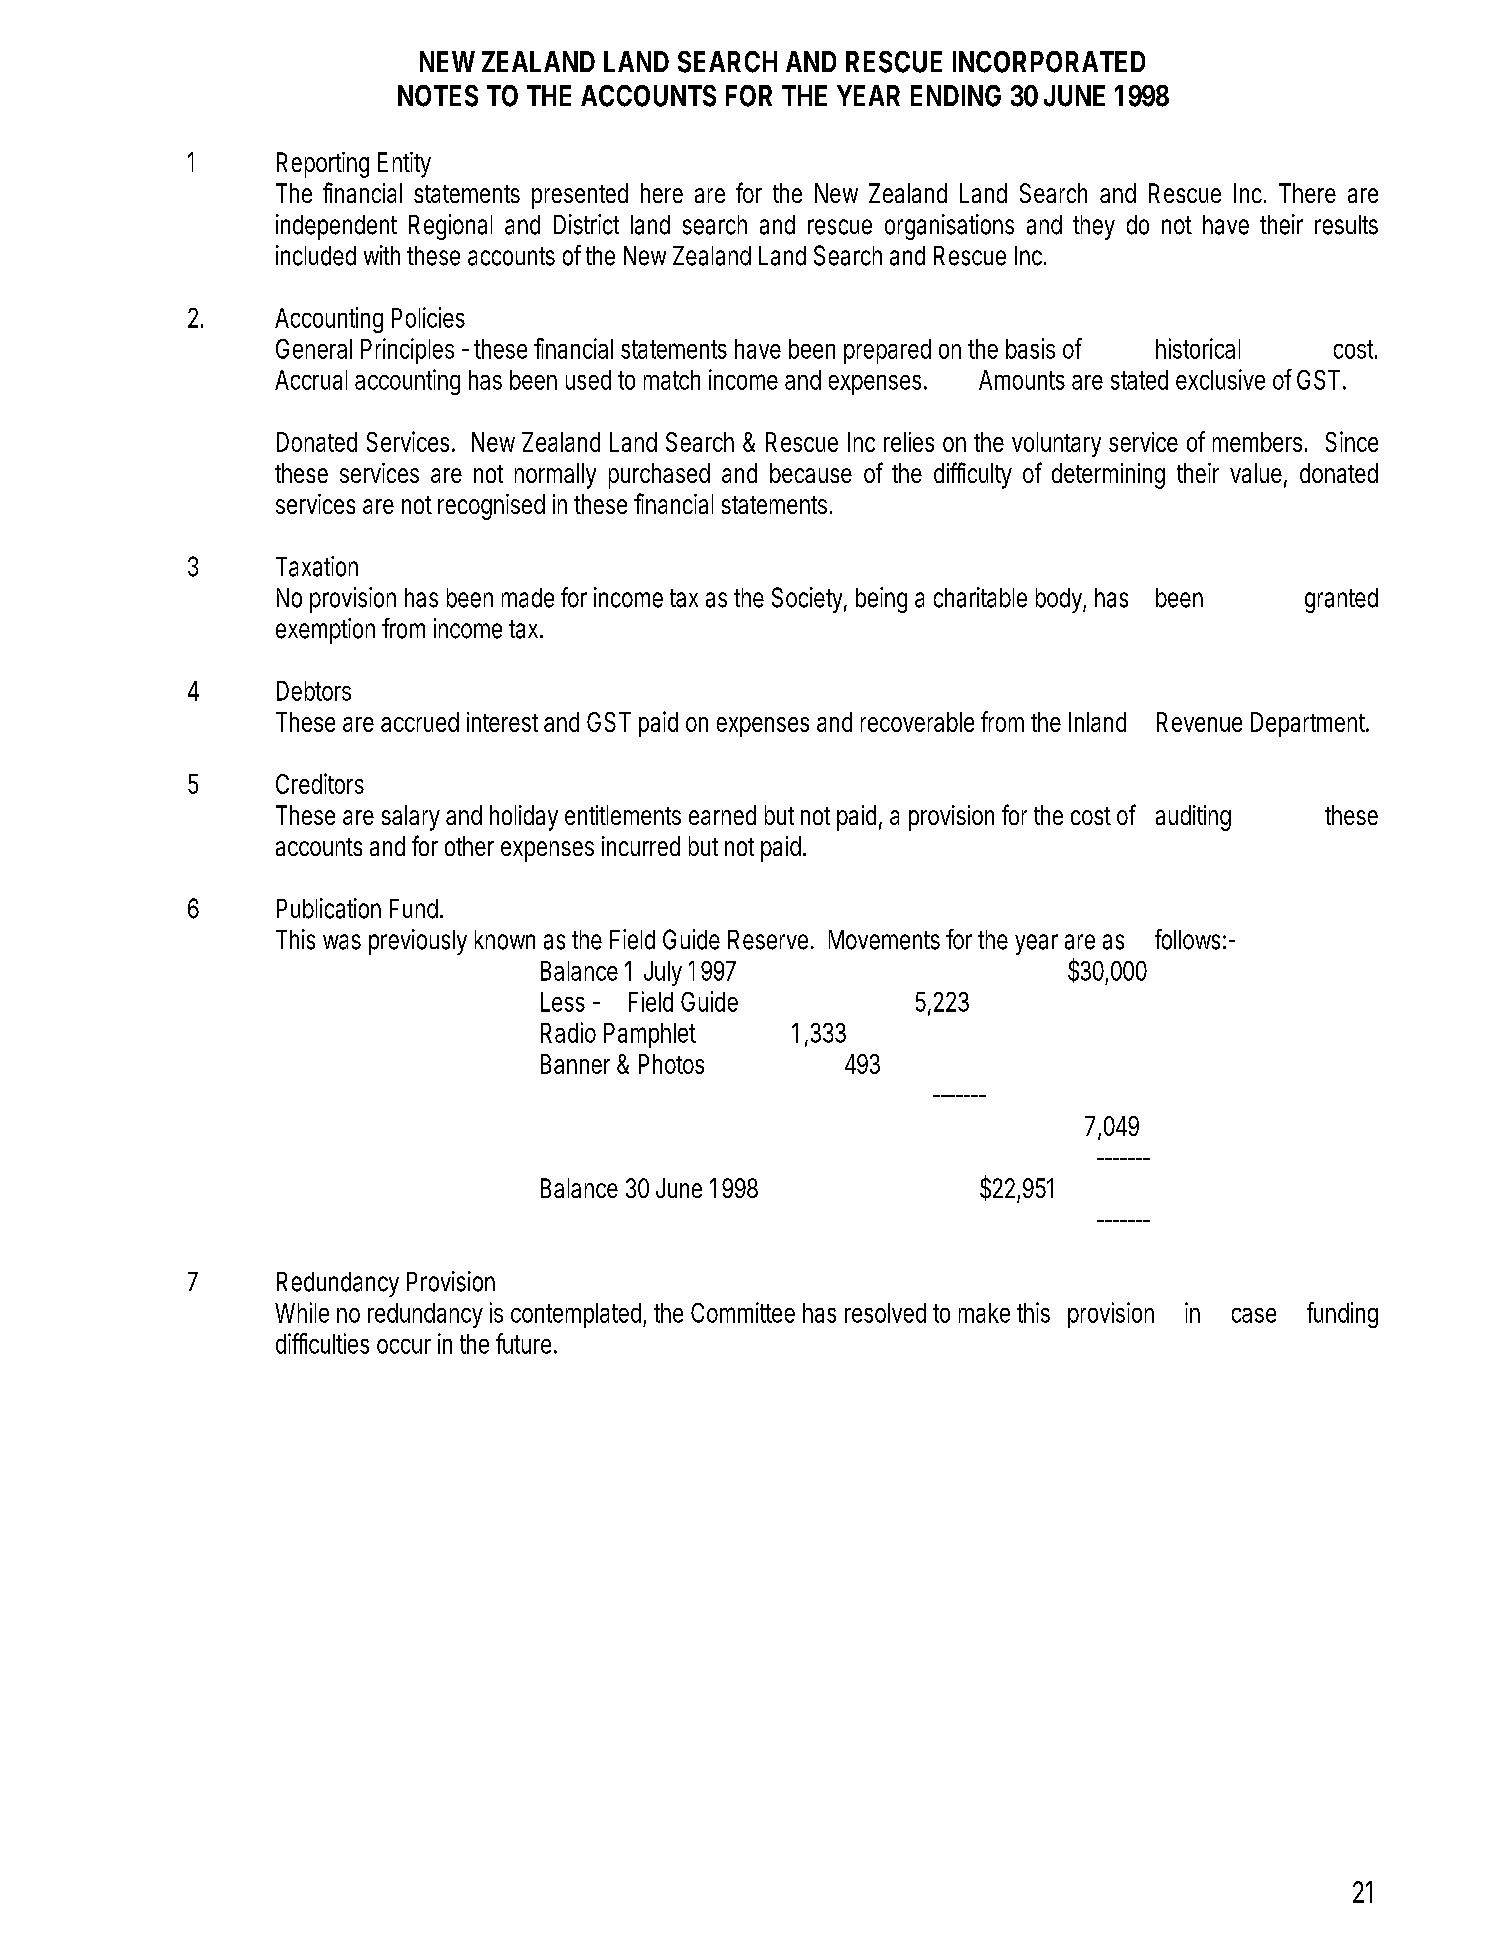  I want to click on they, so click(1094, 227).
